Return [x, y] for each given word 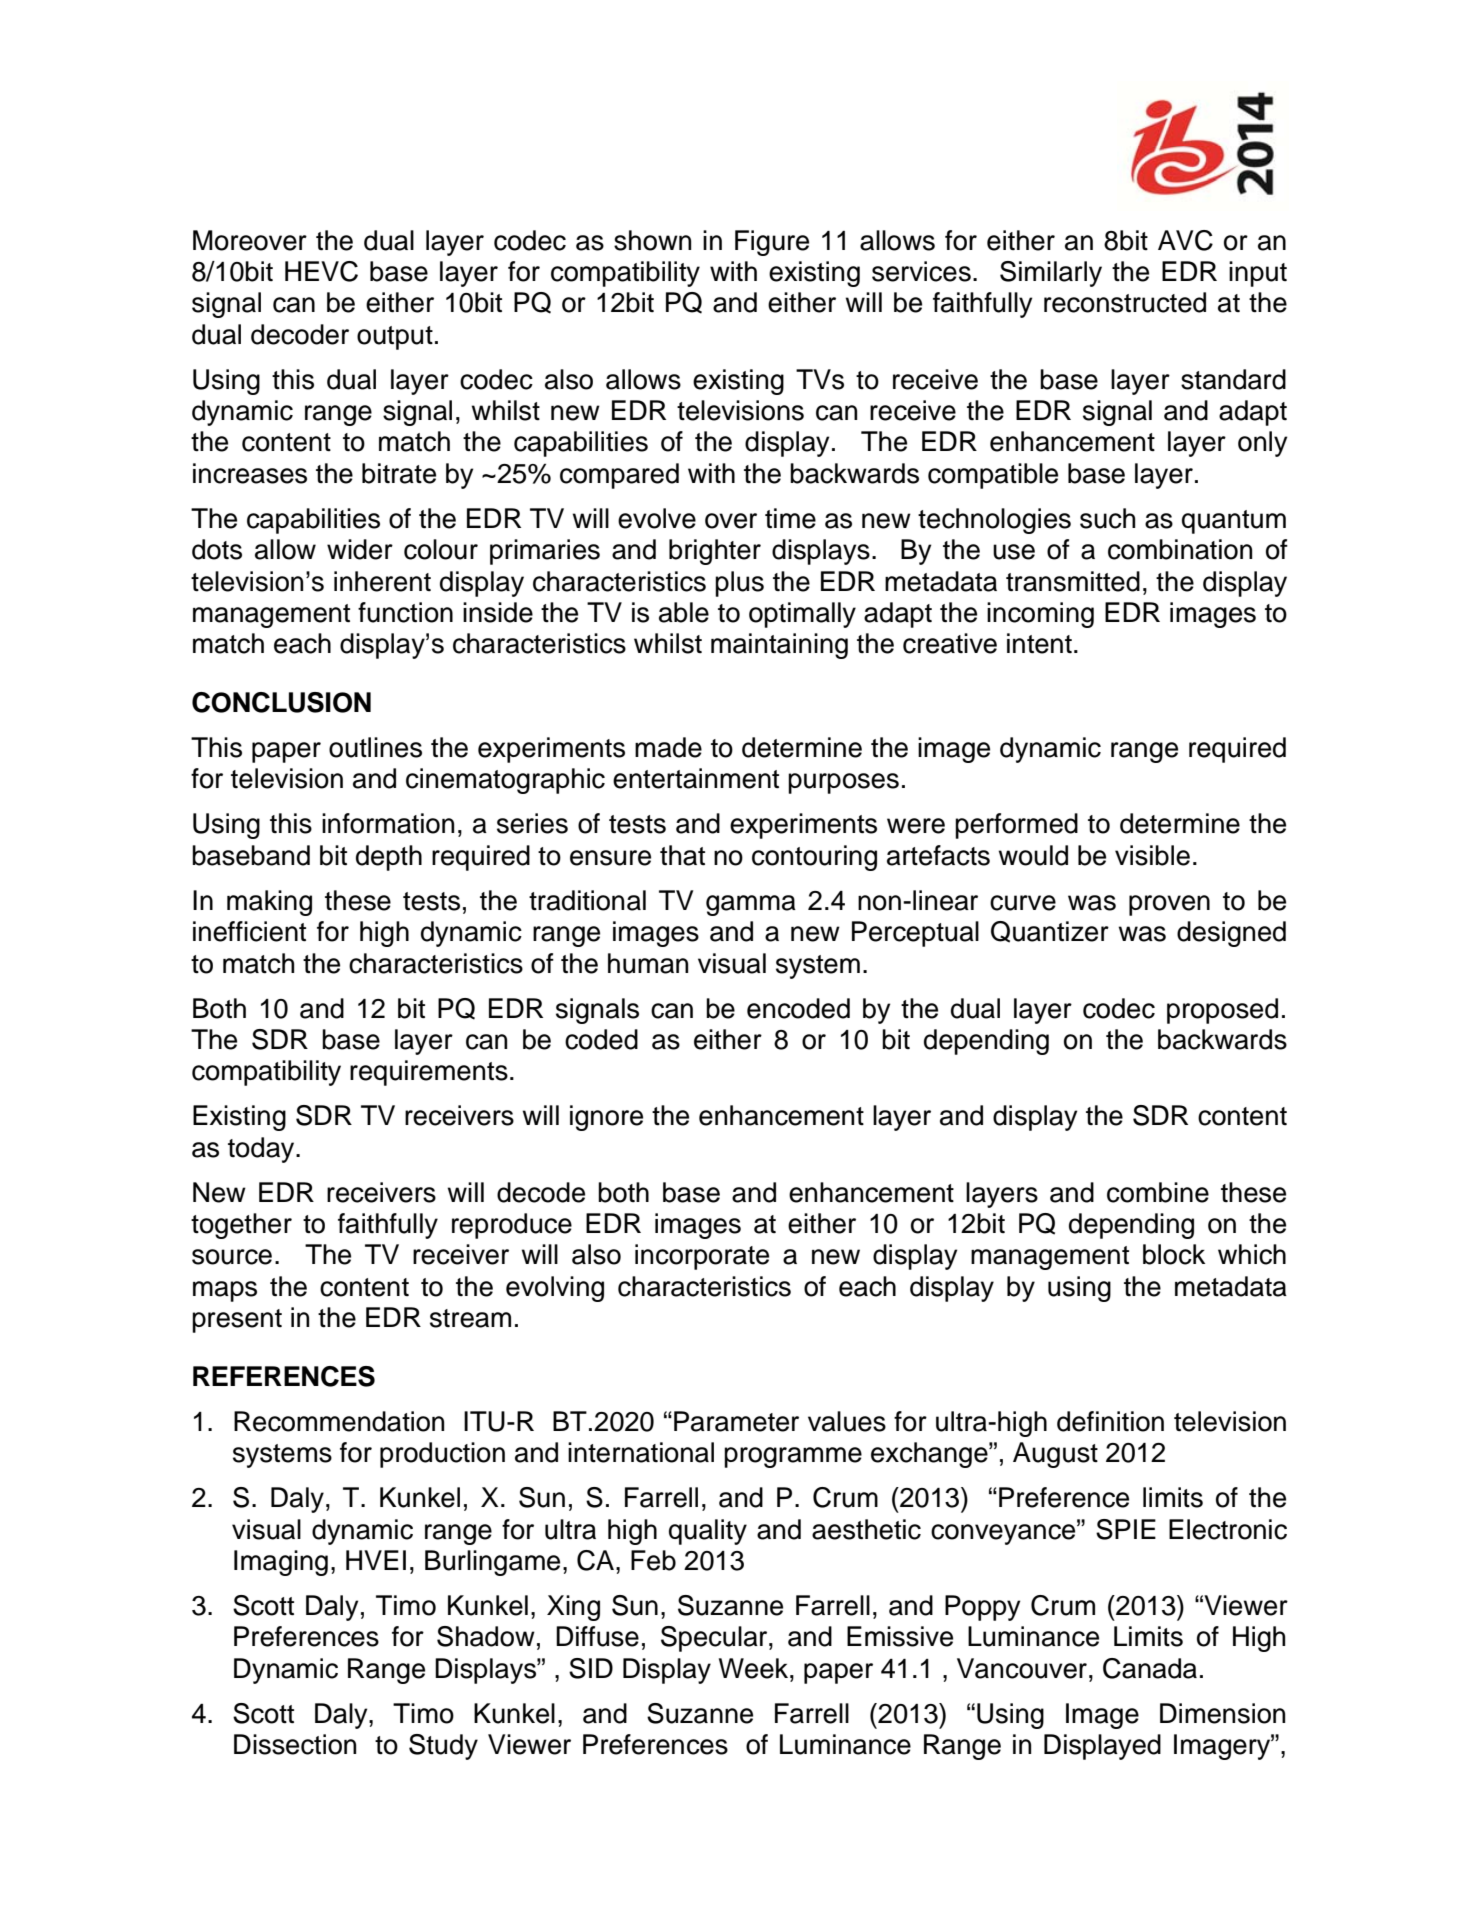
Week [755, 1668]
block [1174, 1254]
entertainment [696, 778]
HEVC [321, 271]
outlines [375, 747]
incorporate [702, 1257]
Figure [772, 243]
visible [1152, 855]
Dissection [295, 1744]
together [241, 1226]
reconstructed [1125, 302]
